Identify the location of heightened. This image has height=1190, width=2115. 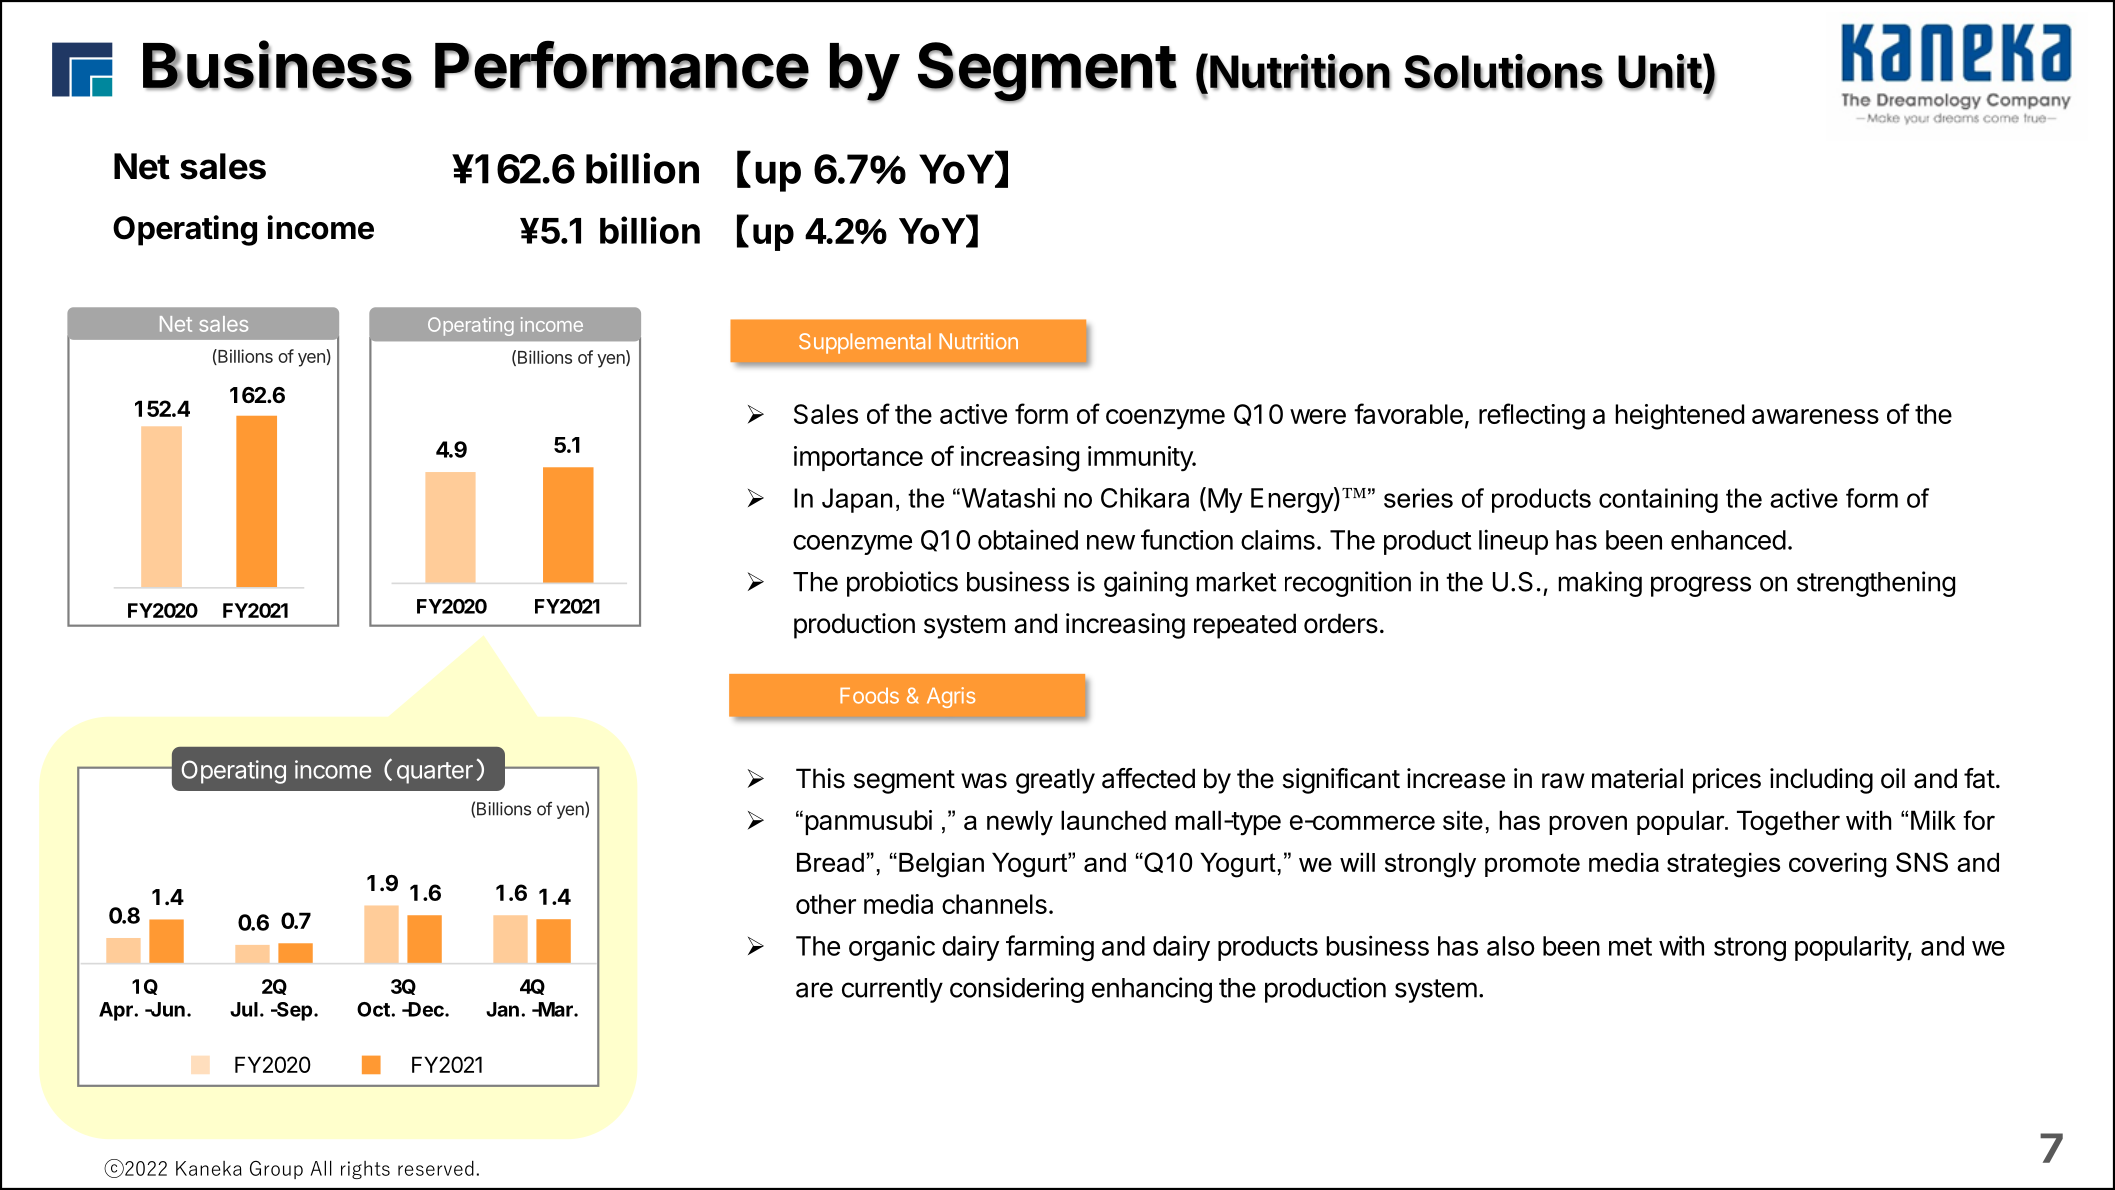
(1679, 417).
